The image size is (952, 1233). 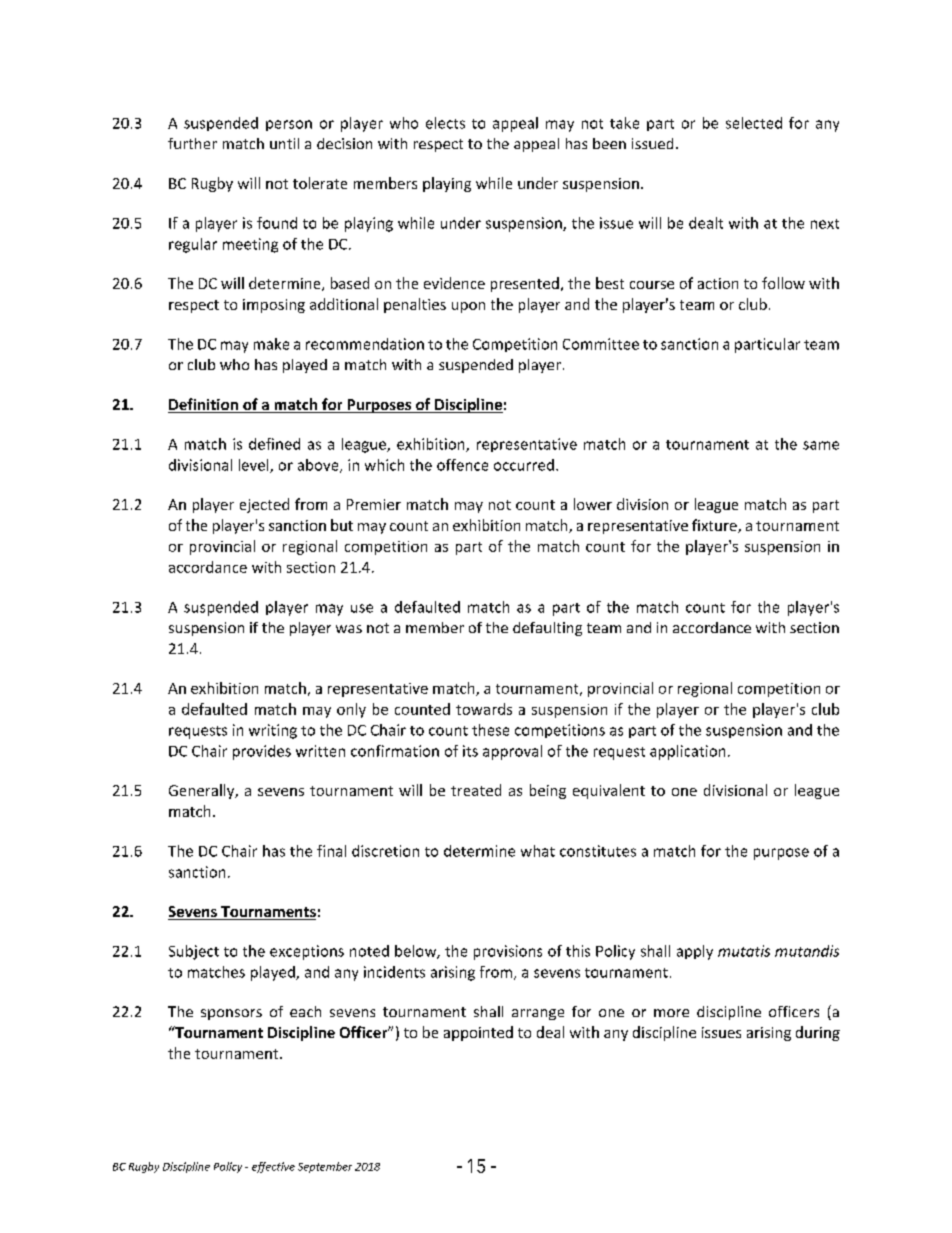 I want to click on elects, so click(x=445, y=123).
